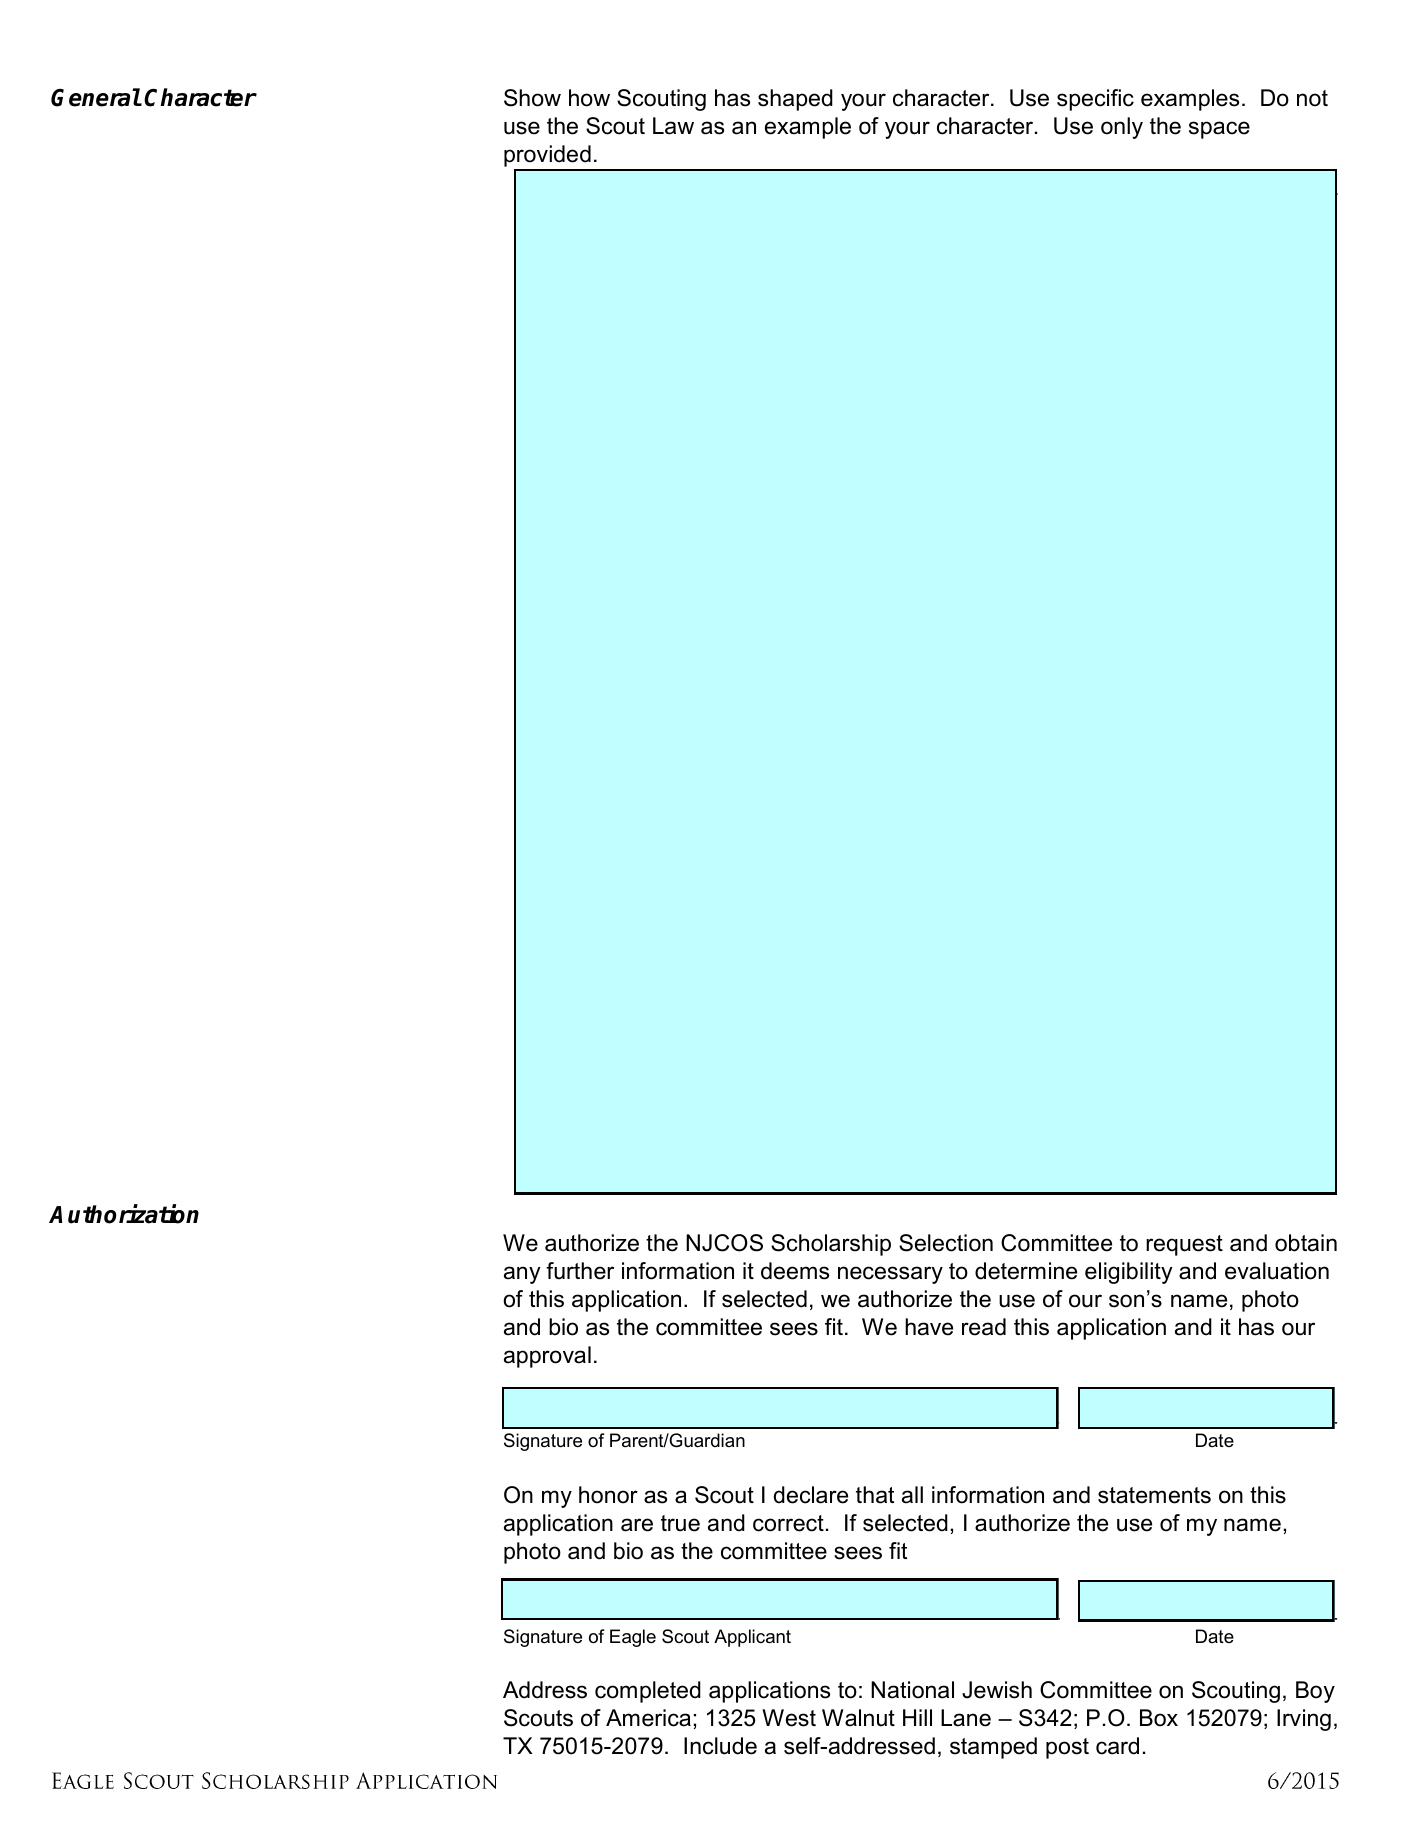 Image resolution: width=1425 pixels, height=1844 pixels. I want to click on space, so click(1219, 130).
